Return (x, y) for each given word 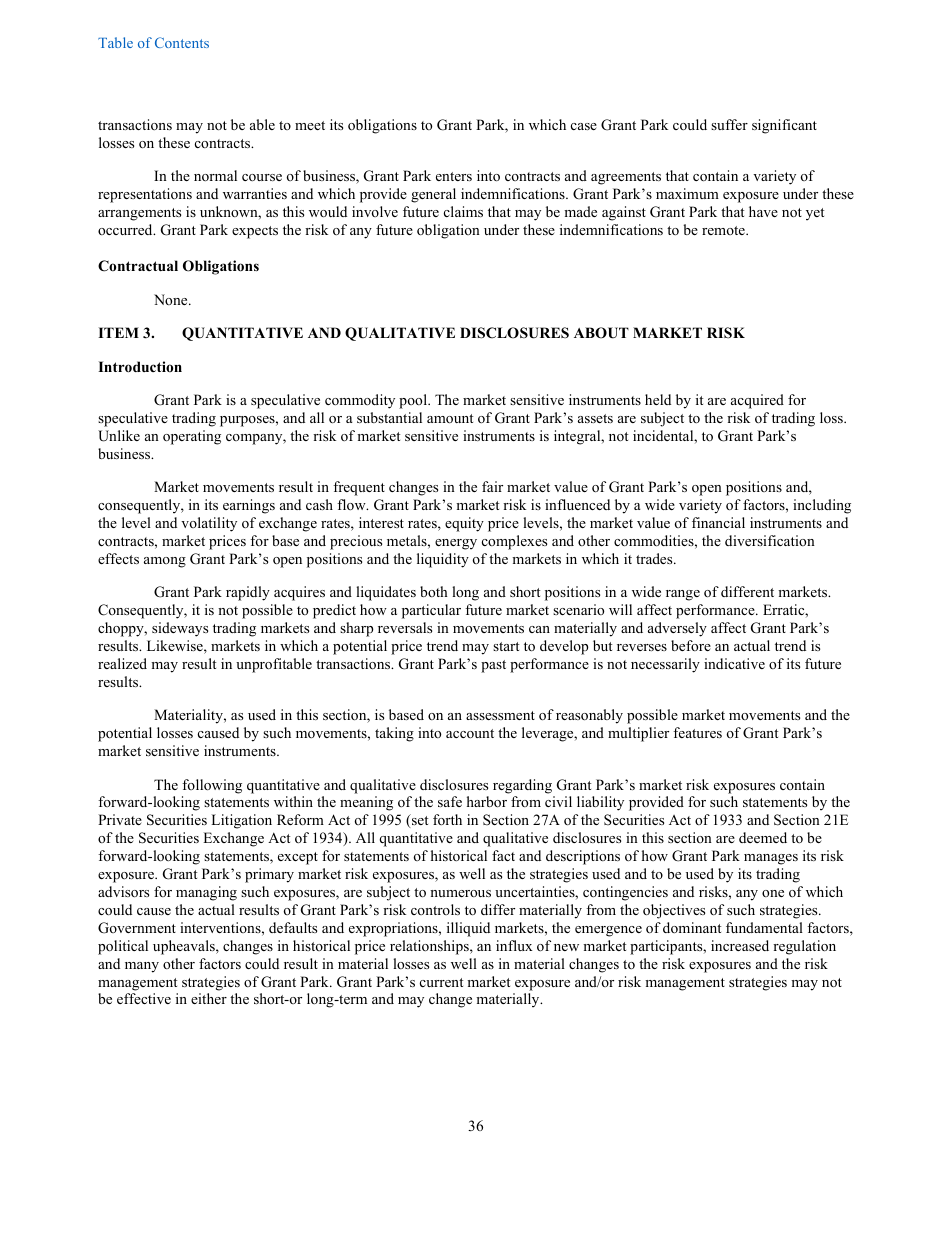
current (441, 982)
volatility (209, 524)
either (209, 998)
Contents (182, 42)
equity (464, 524)
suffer (729, 124)
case (584, 126)
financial (718, 522)
